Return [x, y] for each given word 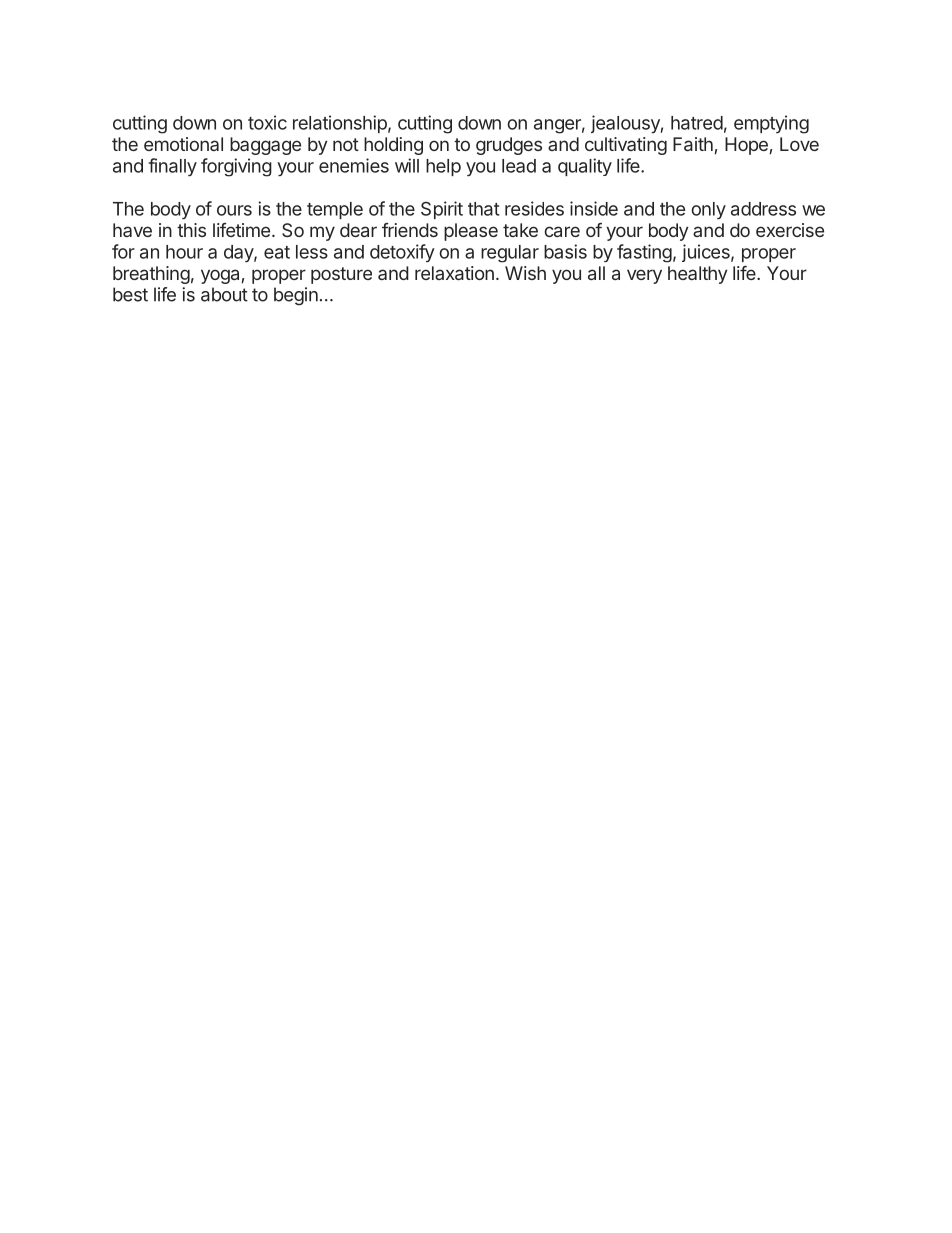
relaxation [454, 273]
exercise [790, 230]
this [191, 230]
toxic [267, 122]
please [471, 232]
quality [585, 167]
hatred [697, 123]
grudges [509, 146]
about [224, 294]
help [443, 167]
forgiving [236, 167]
